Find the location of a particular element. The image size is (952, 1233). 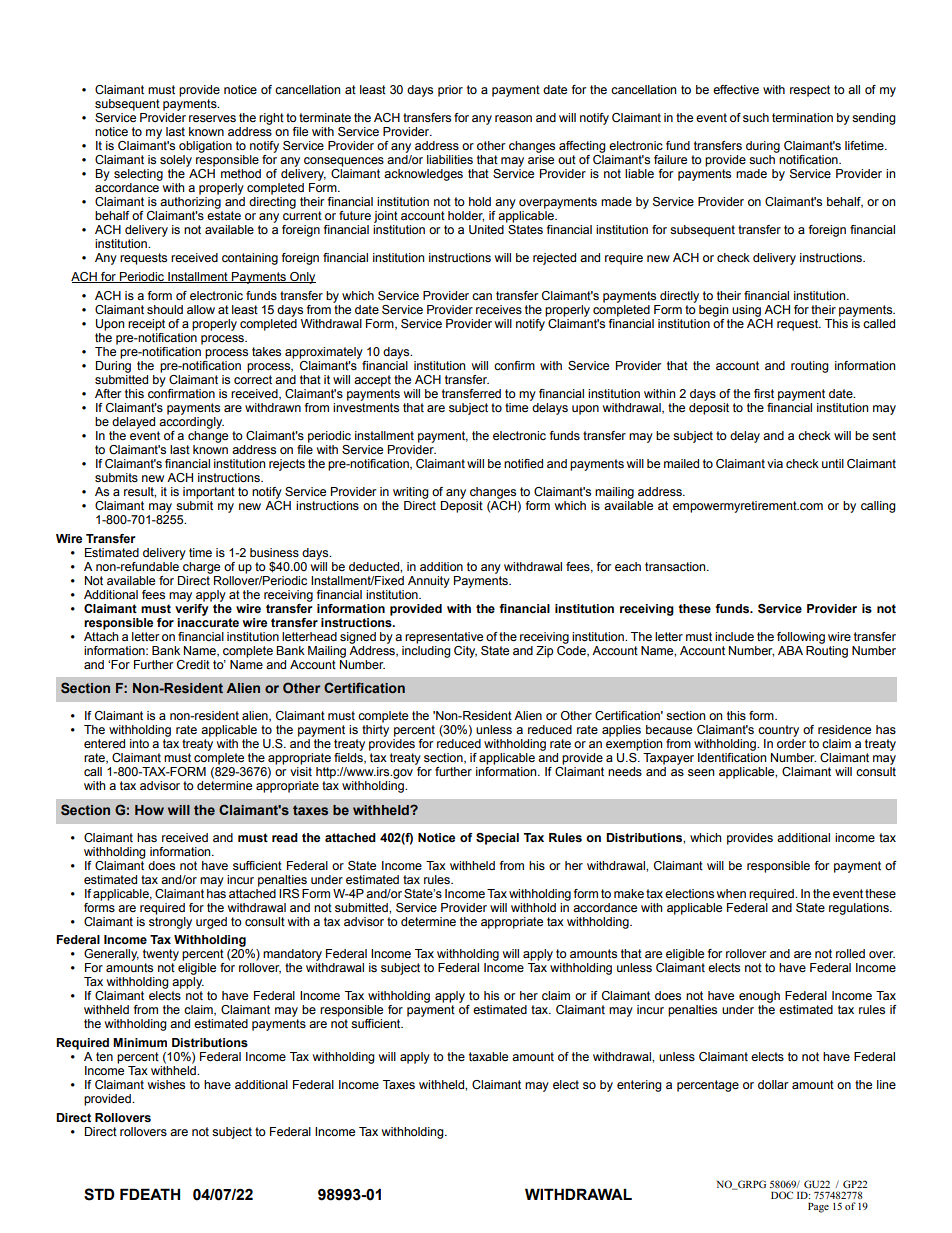

DOC is located at coordinates (782, 1195).
